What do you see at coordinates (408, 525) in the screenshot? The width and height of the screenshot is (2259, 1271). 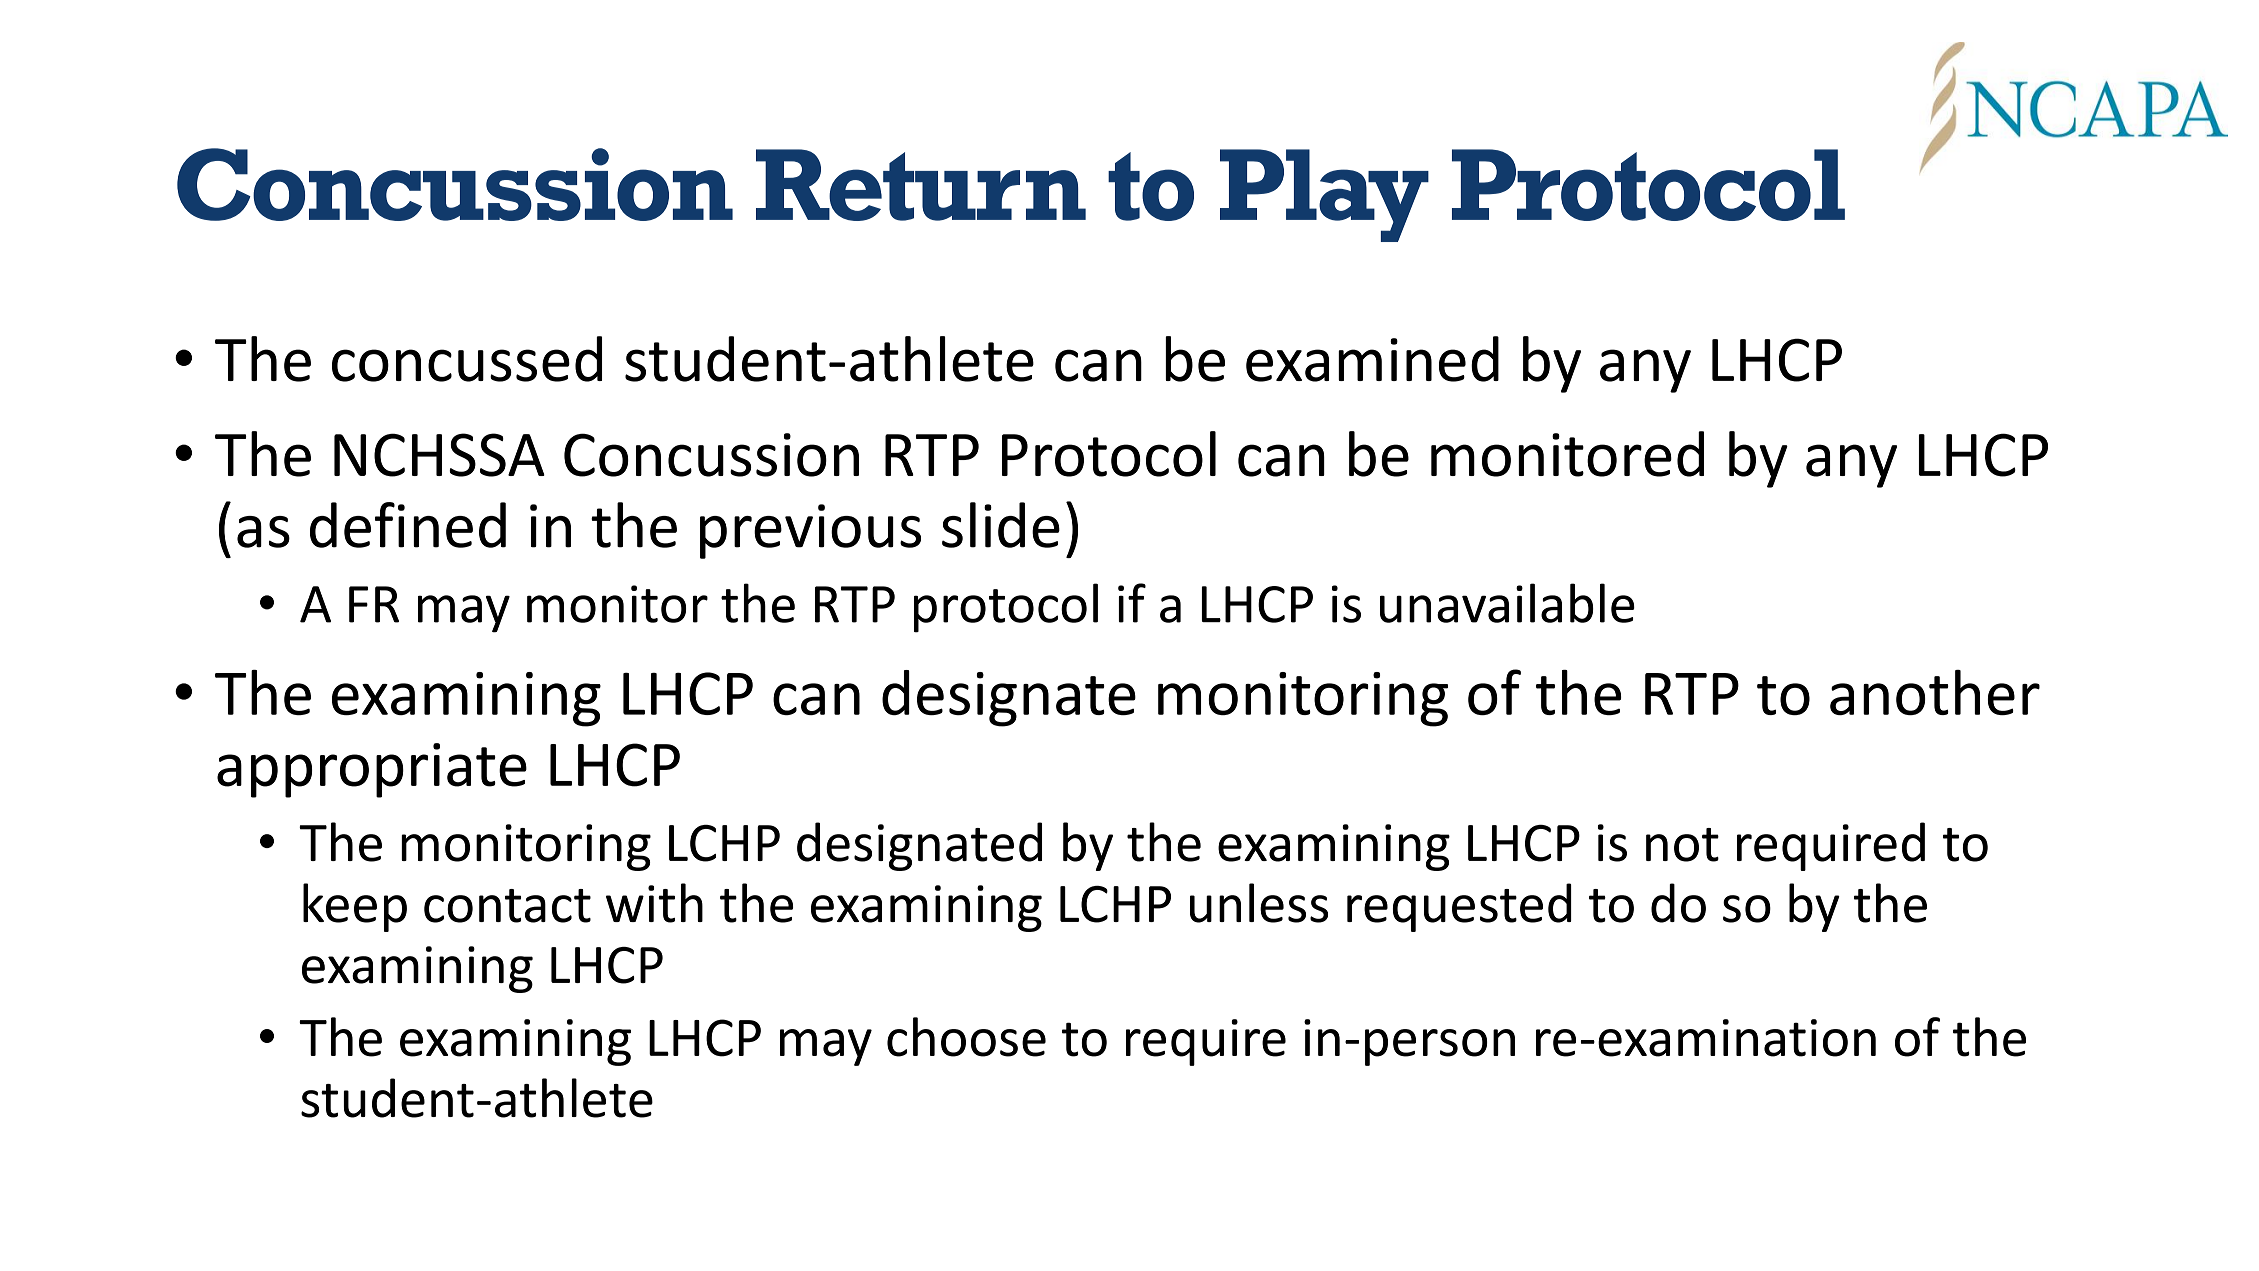 I see `defined` at bounding box center [408, 525].
